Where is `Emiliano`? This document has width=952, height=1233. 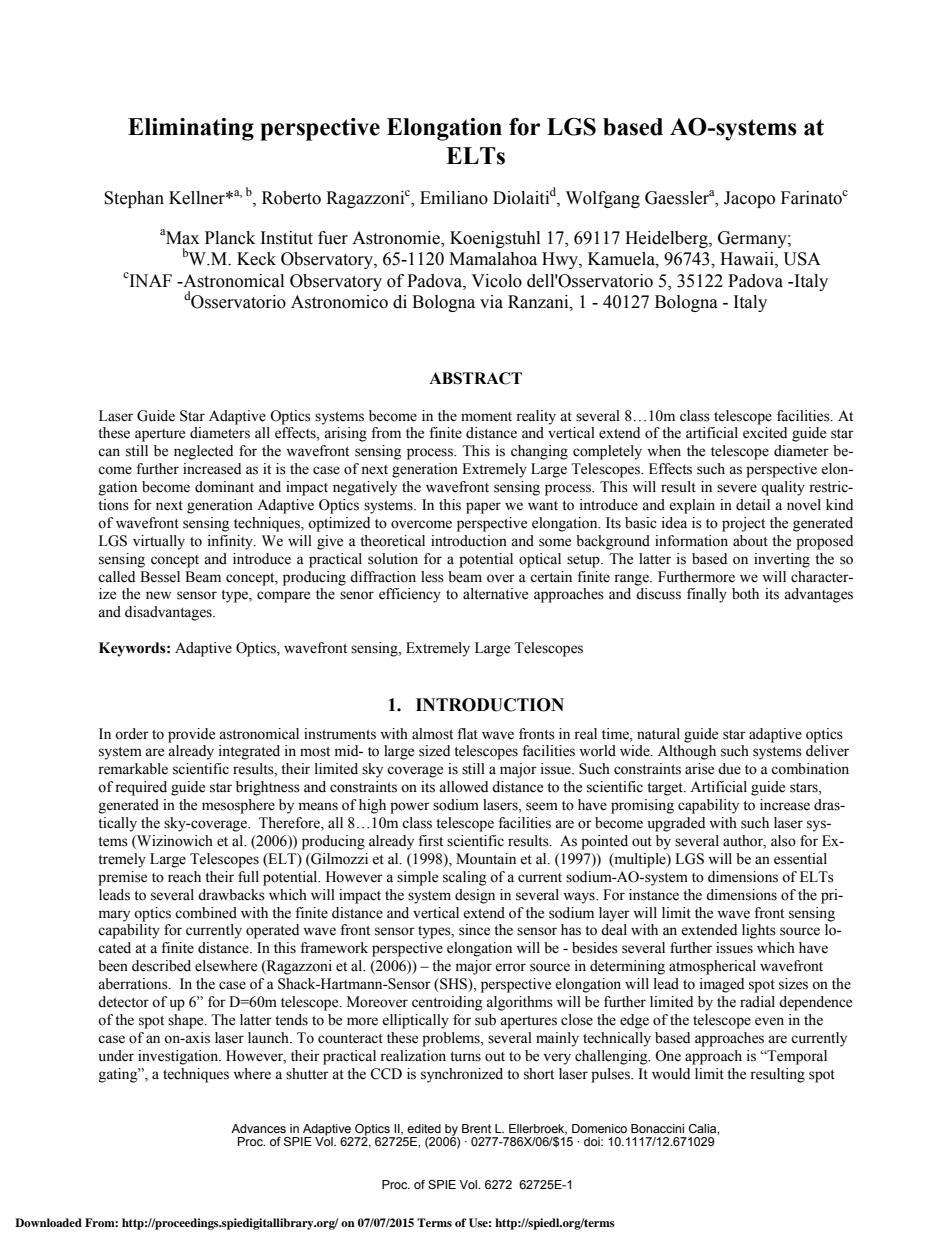
Emiliano is located at coordinates (454, 198).
